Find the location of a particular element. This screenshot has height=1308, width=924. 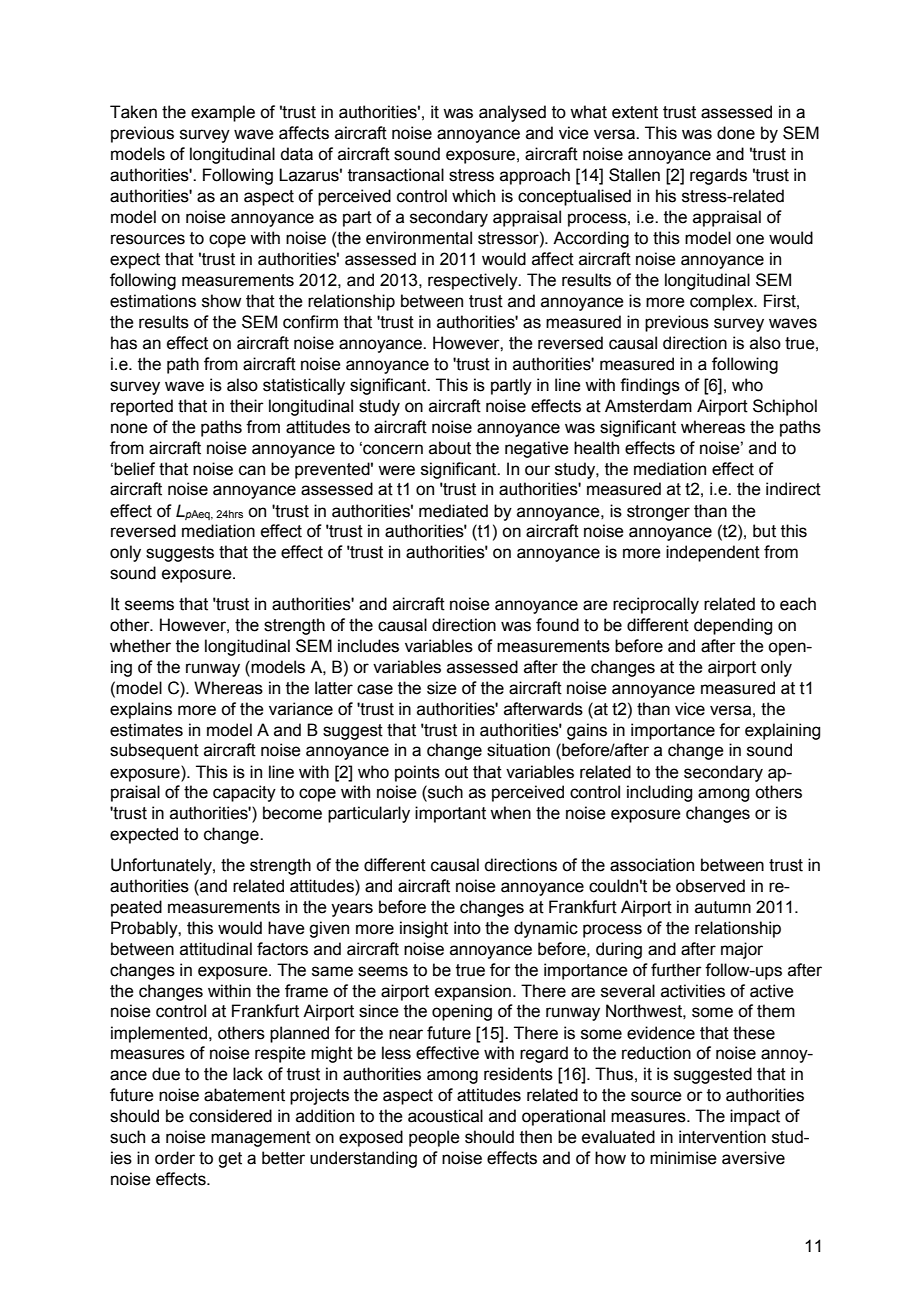

considered is located at coordinates (230, 1116).
